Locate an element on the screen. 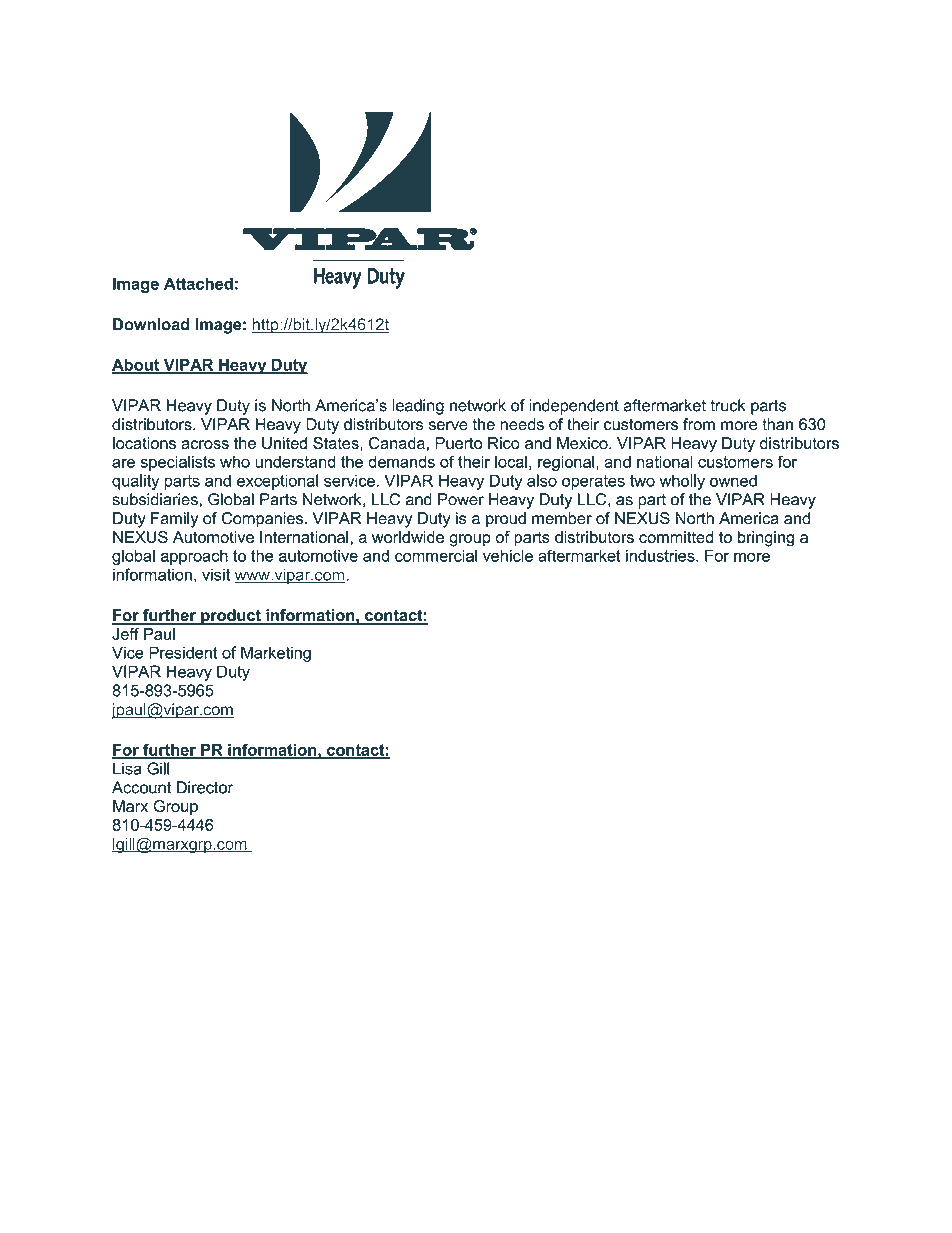  Attached is located at coordinates (198, 283).
